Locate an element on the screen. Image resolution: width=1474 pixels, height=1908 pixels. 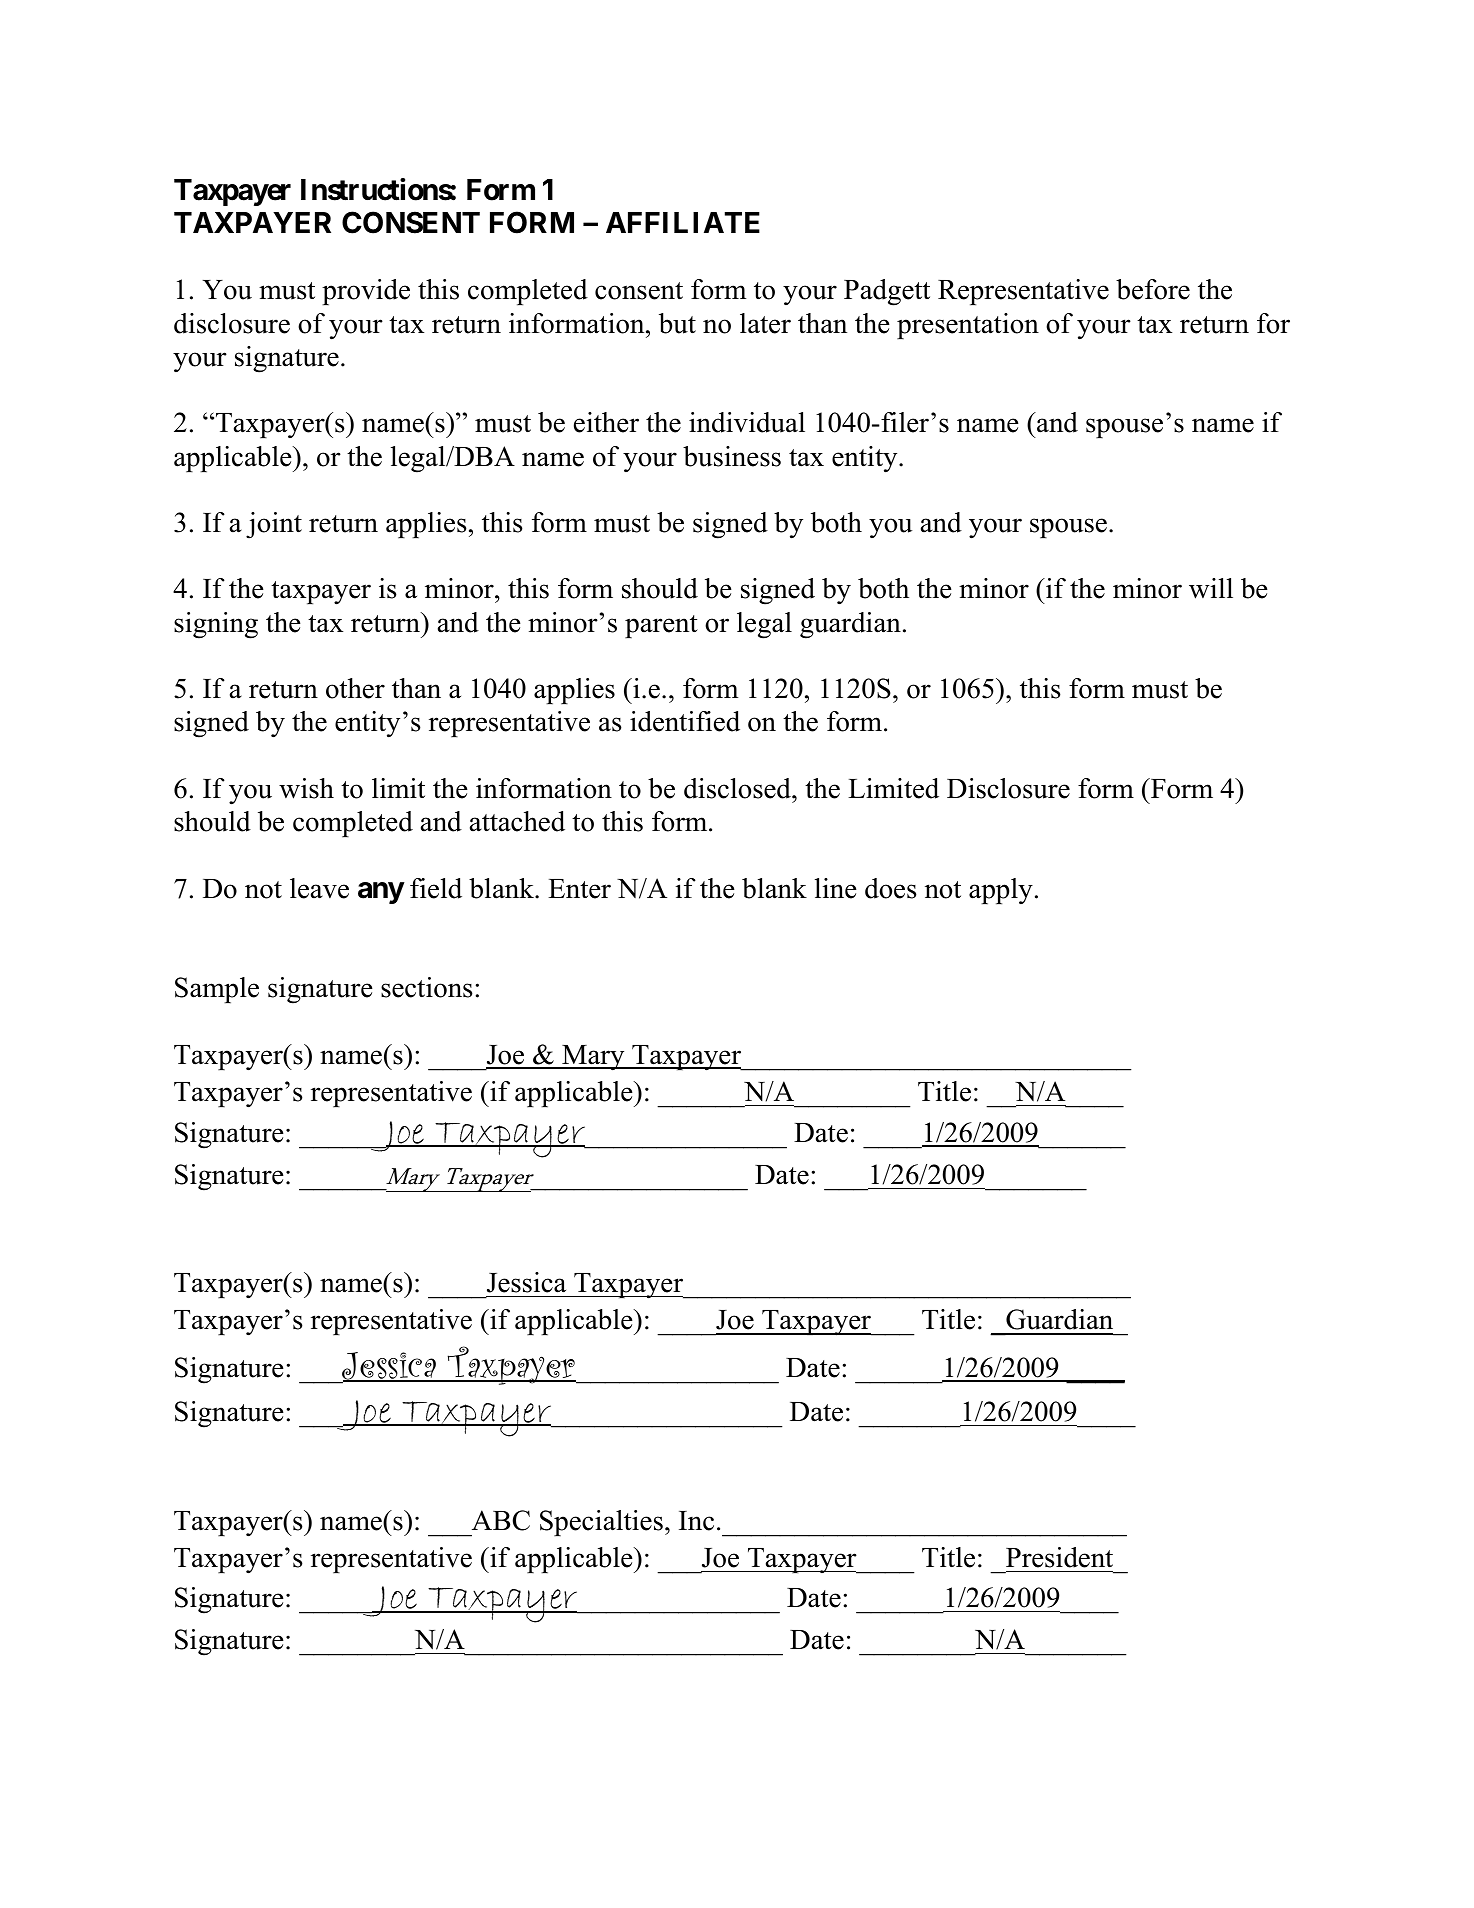
Specialties is located at coordinates (601, 1523).
